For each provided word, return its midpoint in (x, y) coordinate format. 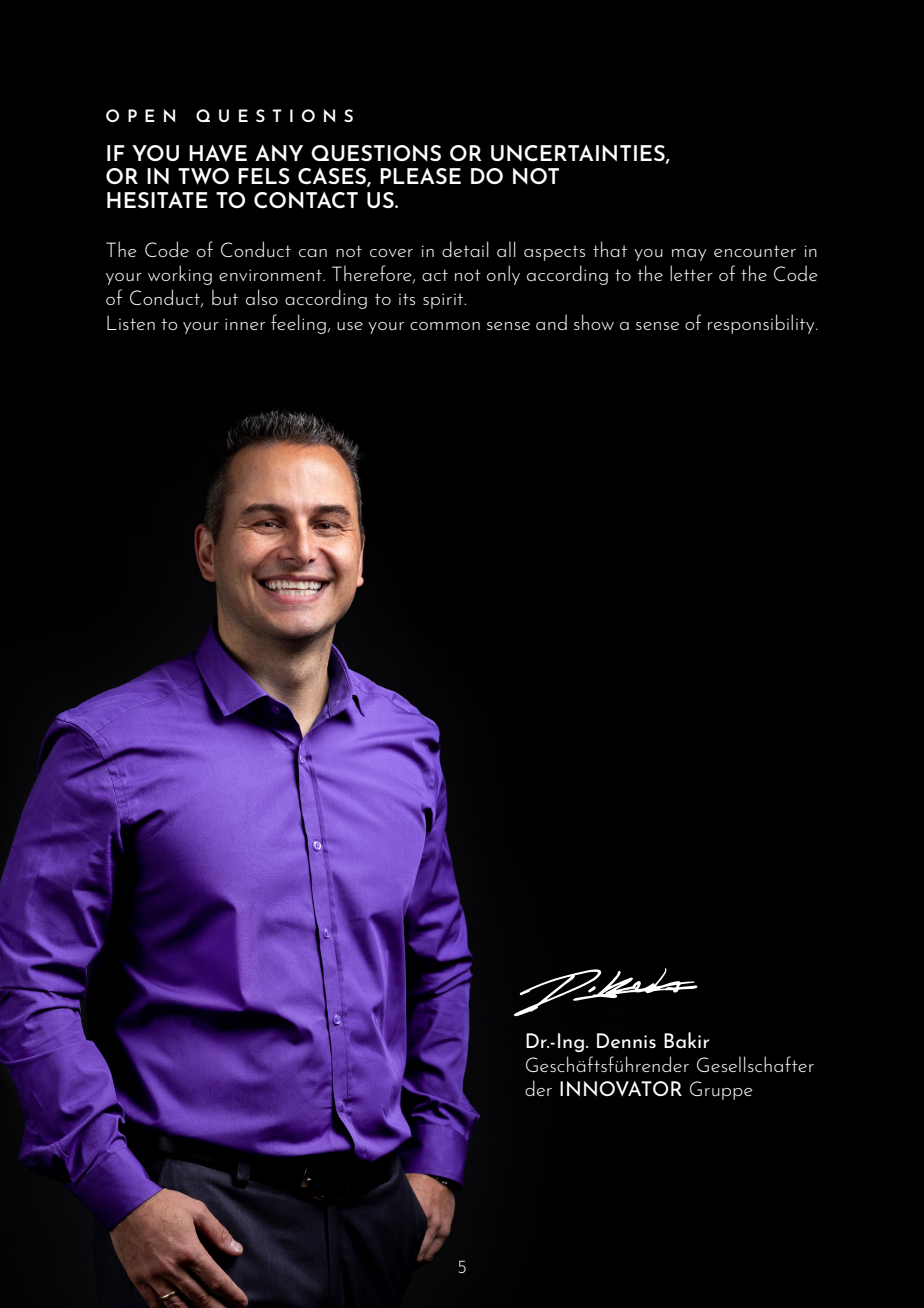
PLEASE (420, 176)
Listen (131, 322)
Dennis (626, 1041)
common (445, 326)
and (551, 322)
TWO (203, 176)
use (350, 326)
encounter (755, 251)
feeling (298, 324)
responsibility (762, 324)
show (594, 322)
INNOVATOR (621, 1088)
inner (245, 324)
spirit (444, 301)
